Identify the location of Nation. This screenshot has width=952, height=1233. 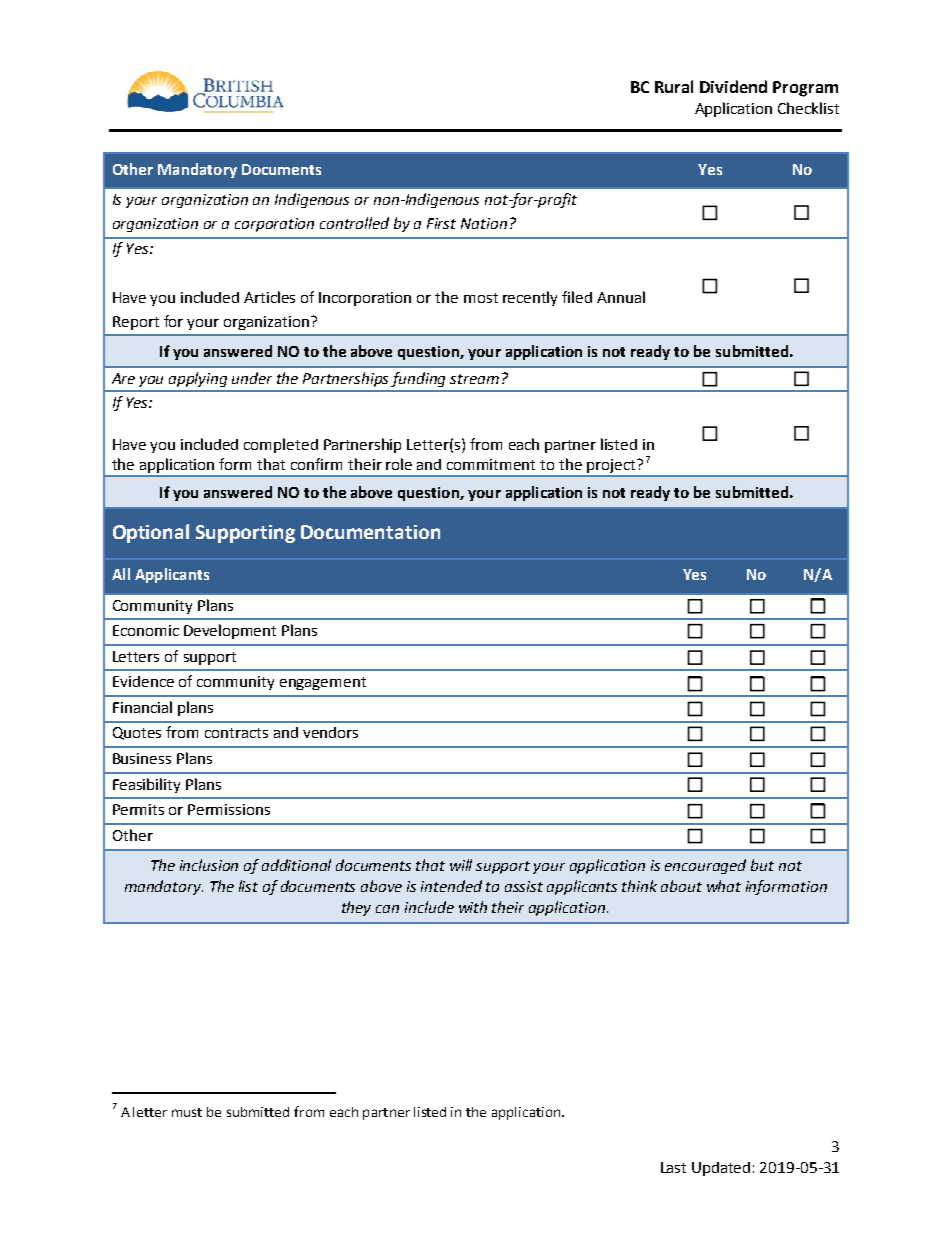
(484, 223).
